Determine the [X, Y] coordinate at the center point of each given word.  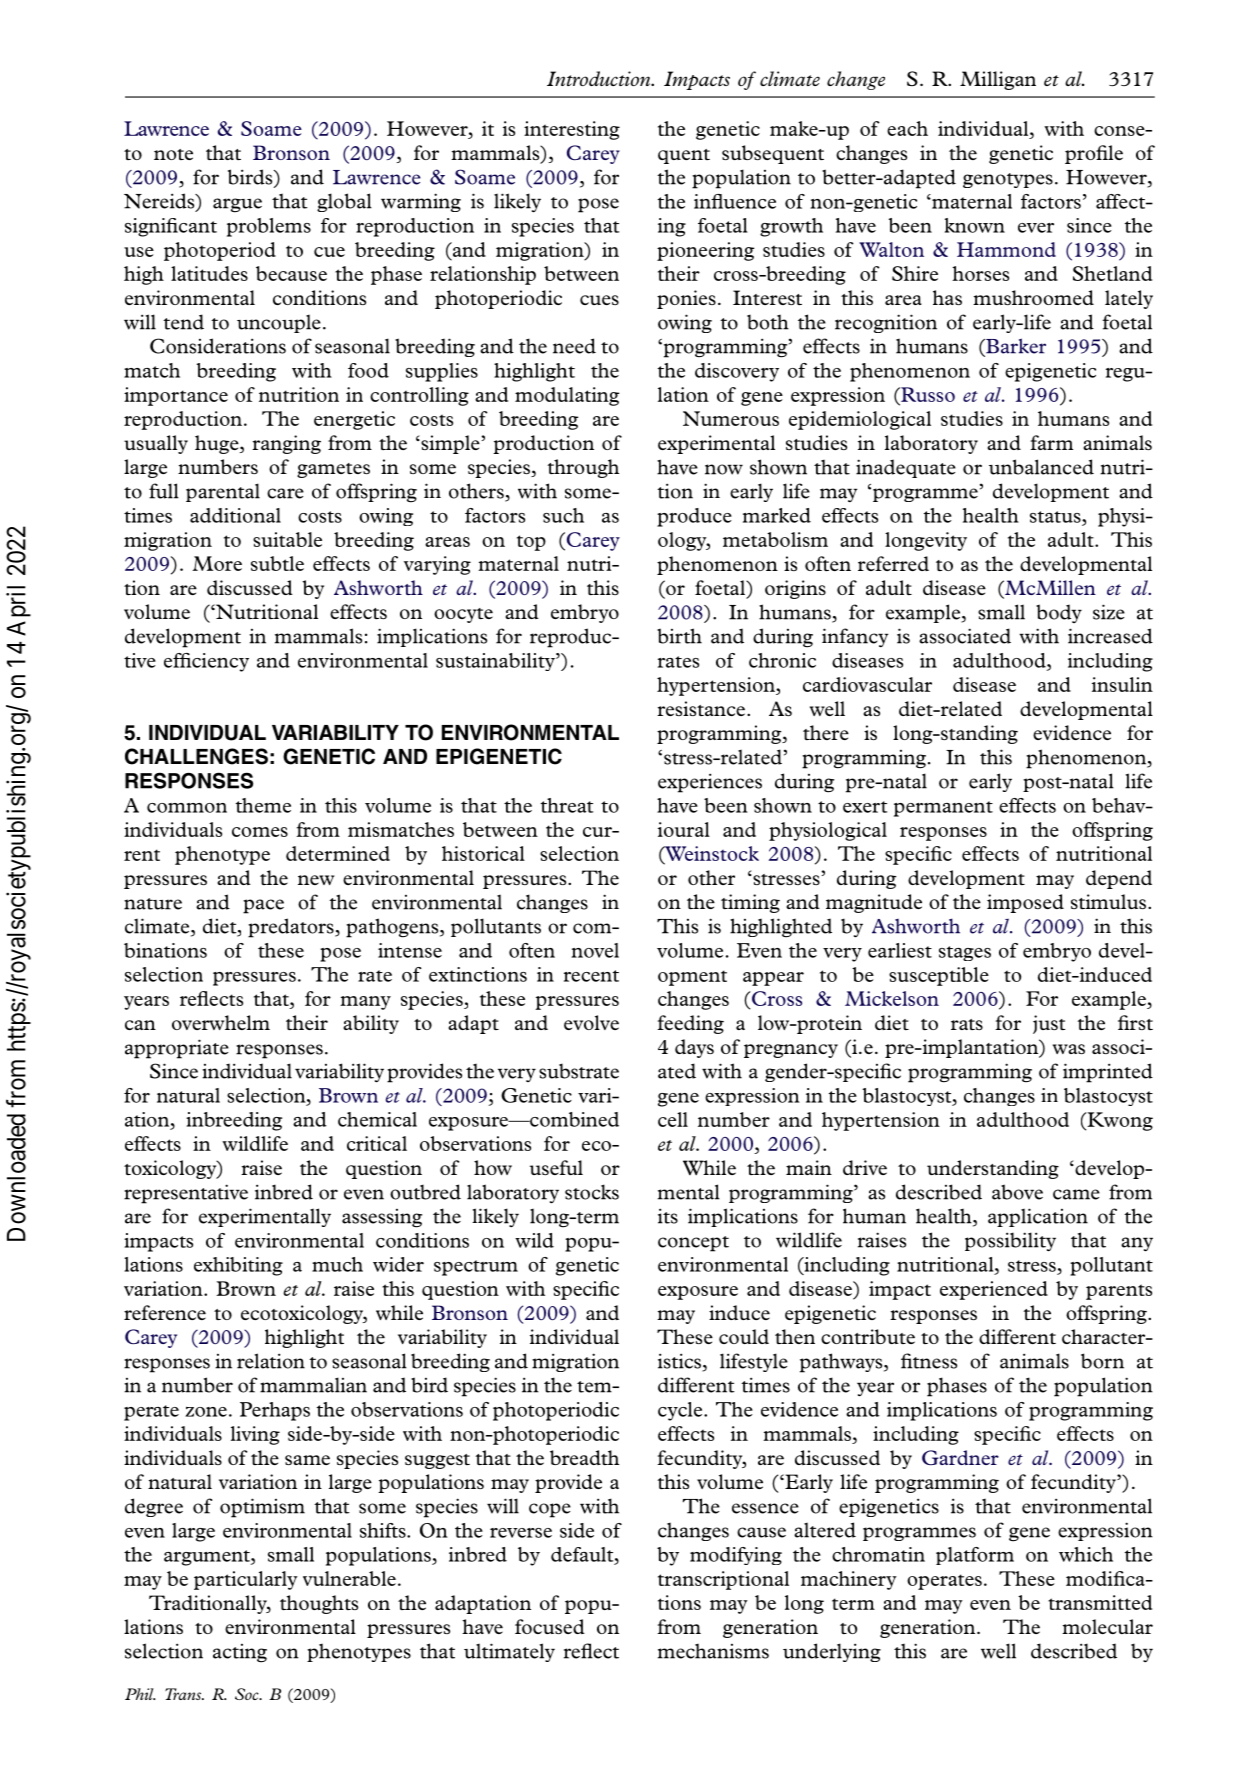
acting [240, 1653]
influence [735, 201]
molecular [1107, 1626]
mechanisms [713, 1651]
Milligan [998, 80]
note [173, 154]
